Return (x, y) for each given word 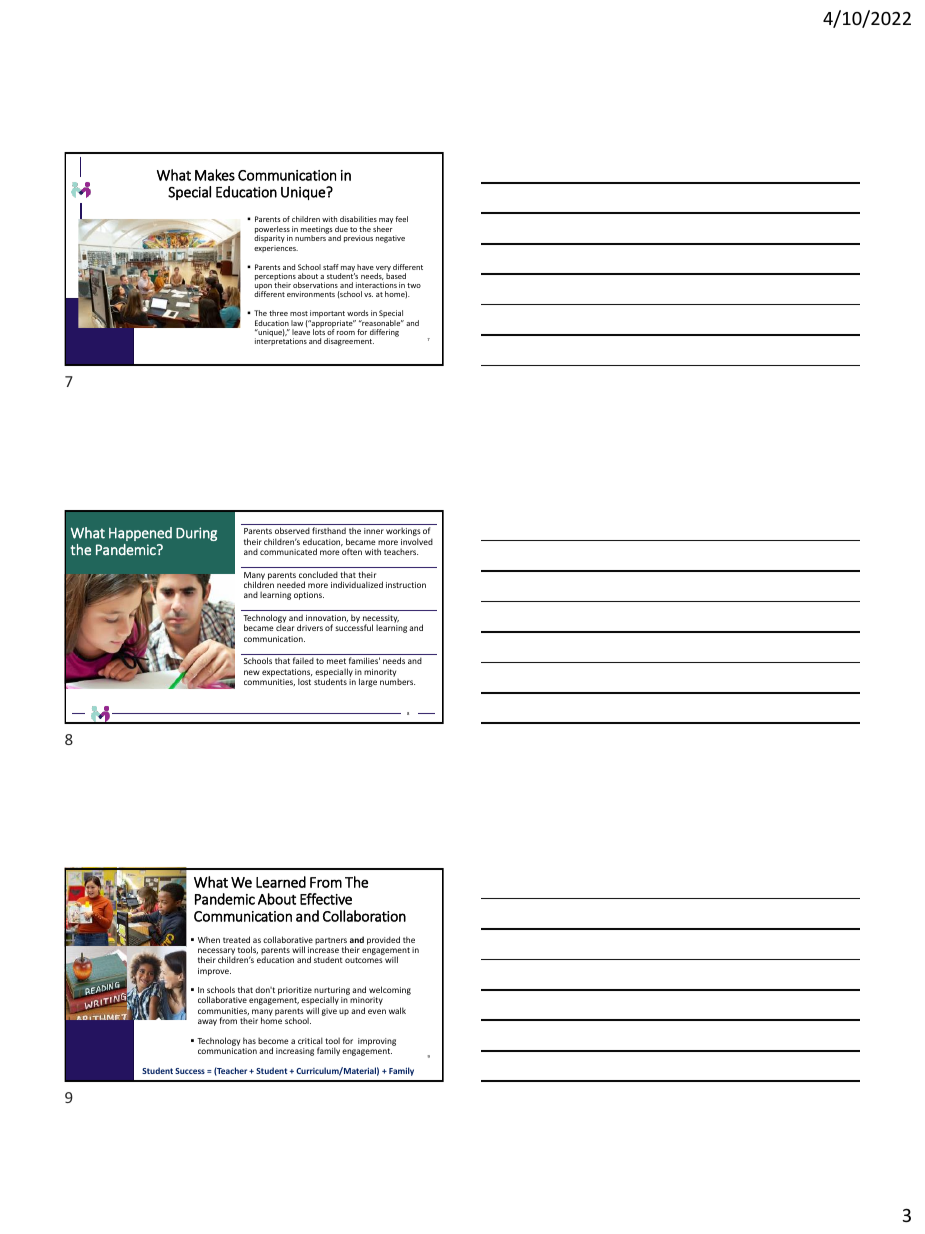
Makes (215, 175)
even (377, 1011)
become (273, 1040)
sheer (383, 229)
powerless (272, 231)
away (207, 1022)
